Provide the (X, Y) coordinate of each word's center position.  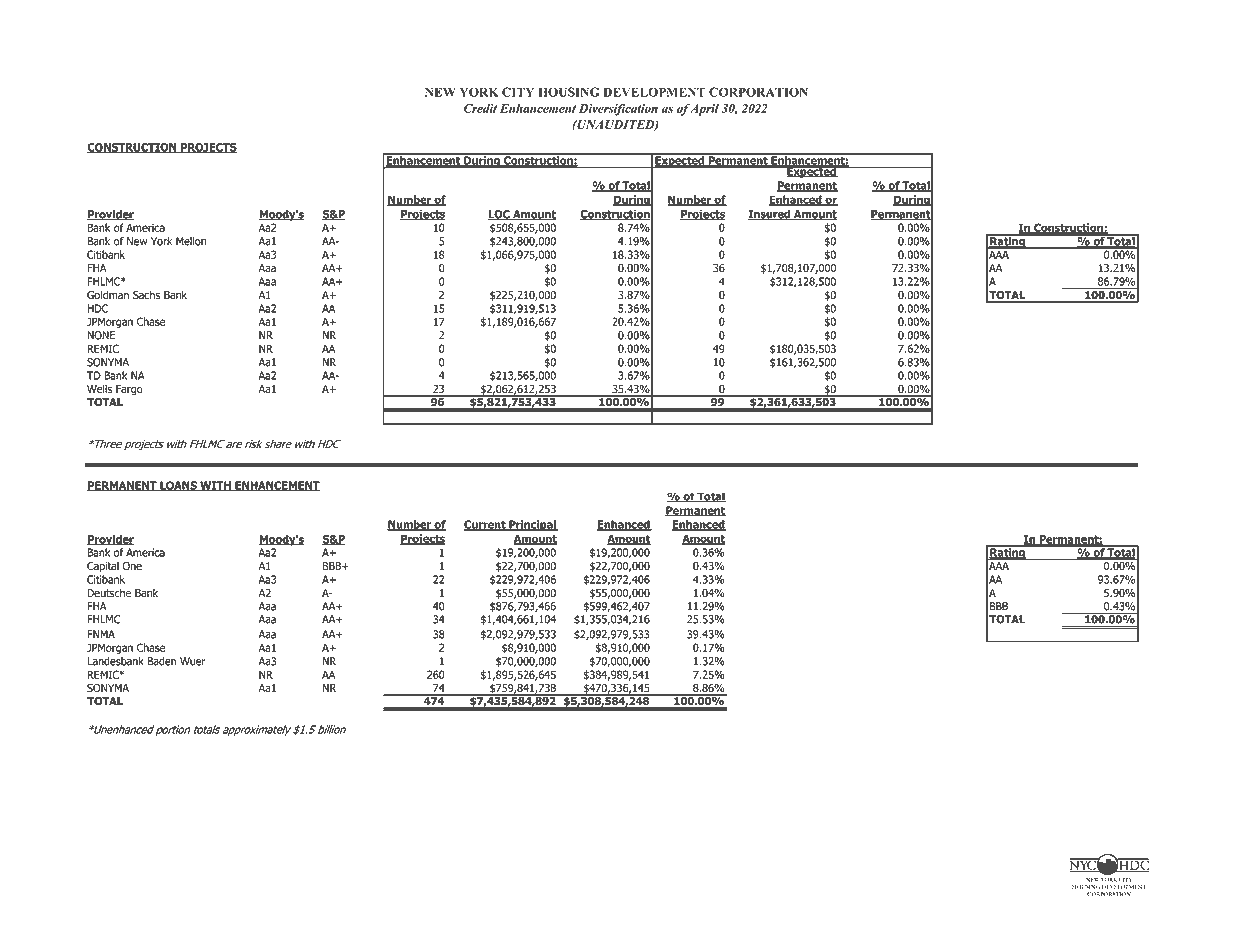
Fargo (129, 390)
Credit (480, 108)
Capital (103, 566)
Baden (161, 661)
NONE (101, 335)
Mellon (191, 241)
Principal (532, 525)
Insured (770, 214)
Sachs (146, 295)
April (704, 110)
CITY (518, 92)
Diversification (618, 109)
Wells (99, 389)
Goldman (108, 295)
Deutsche (109, 593)
